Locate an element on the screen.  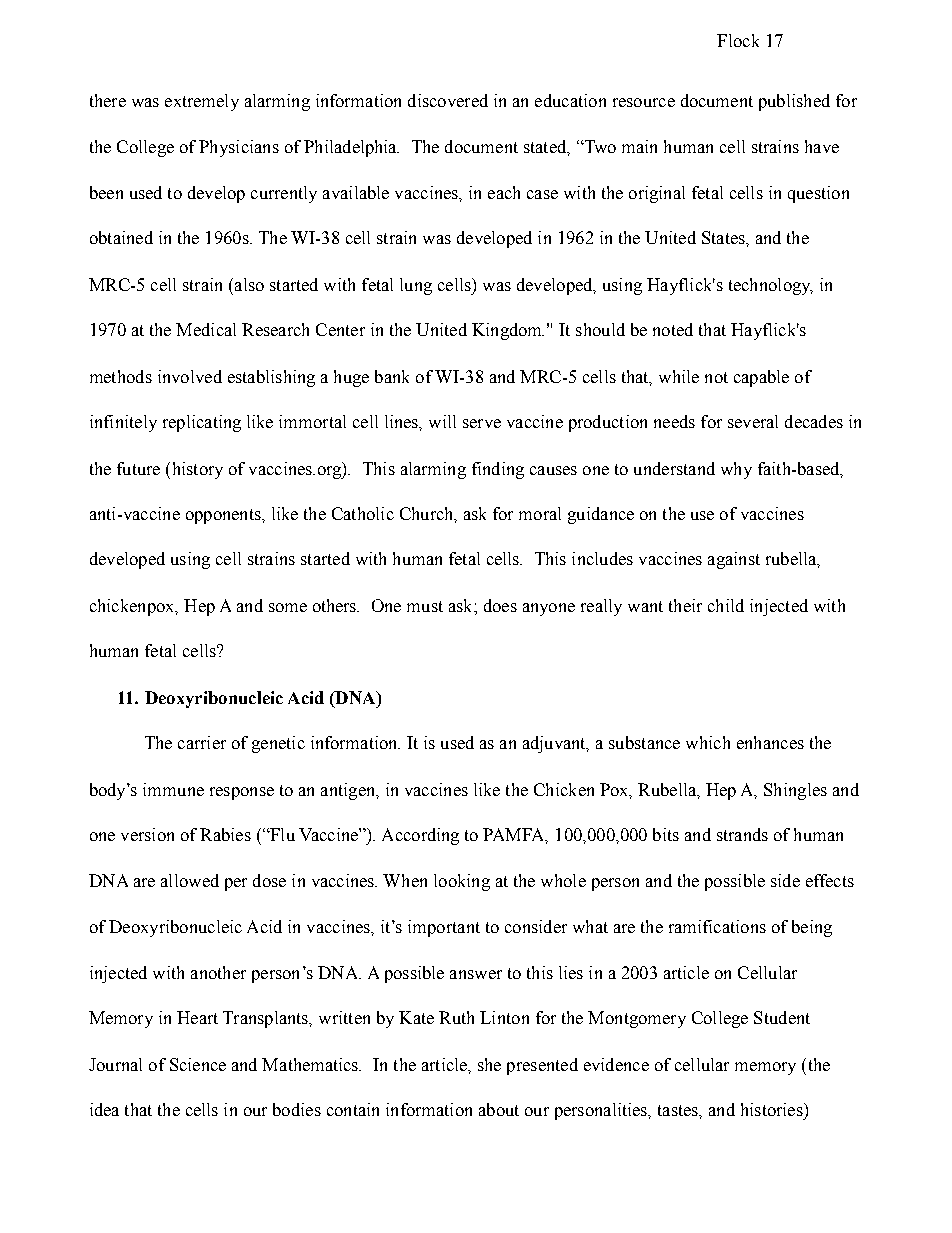
serve is located at coordinates (482, 423).
